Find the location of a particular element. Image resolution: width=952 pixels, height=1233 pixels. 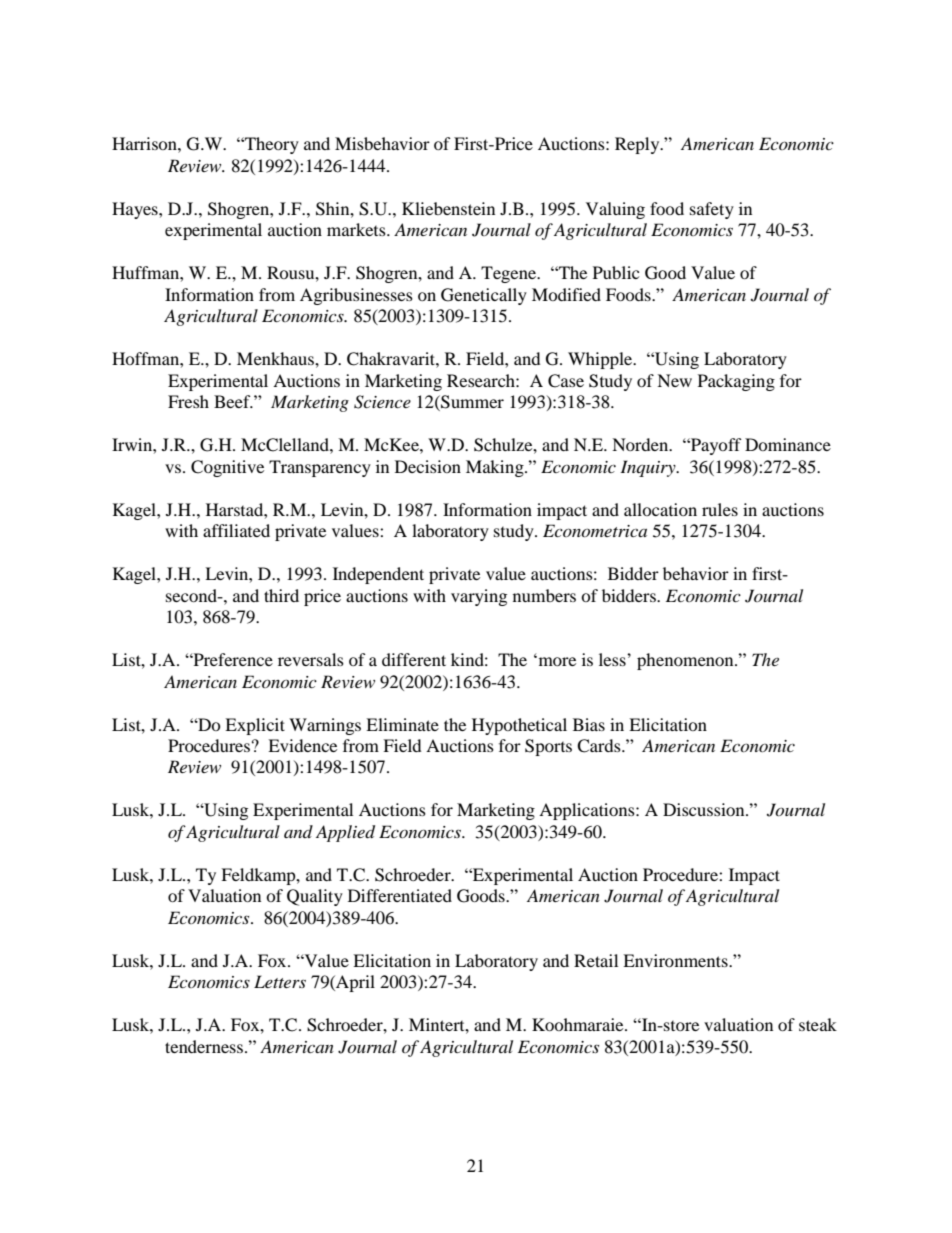

varying is located at coordinates (479, 597).
